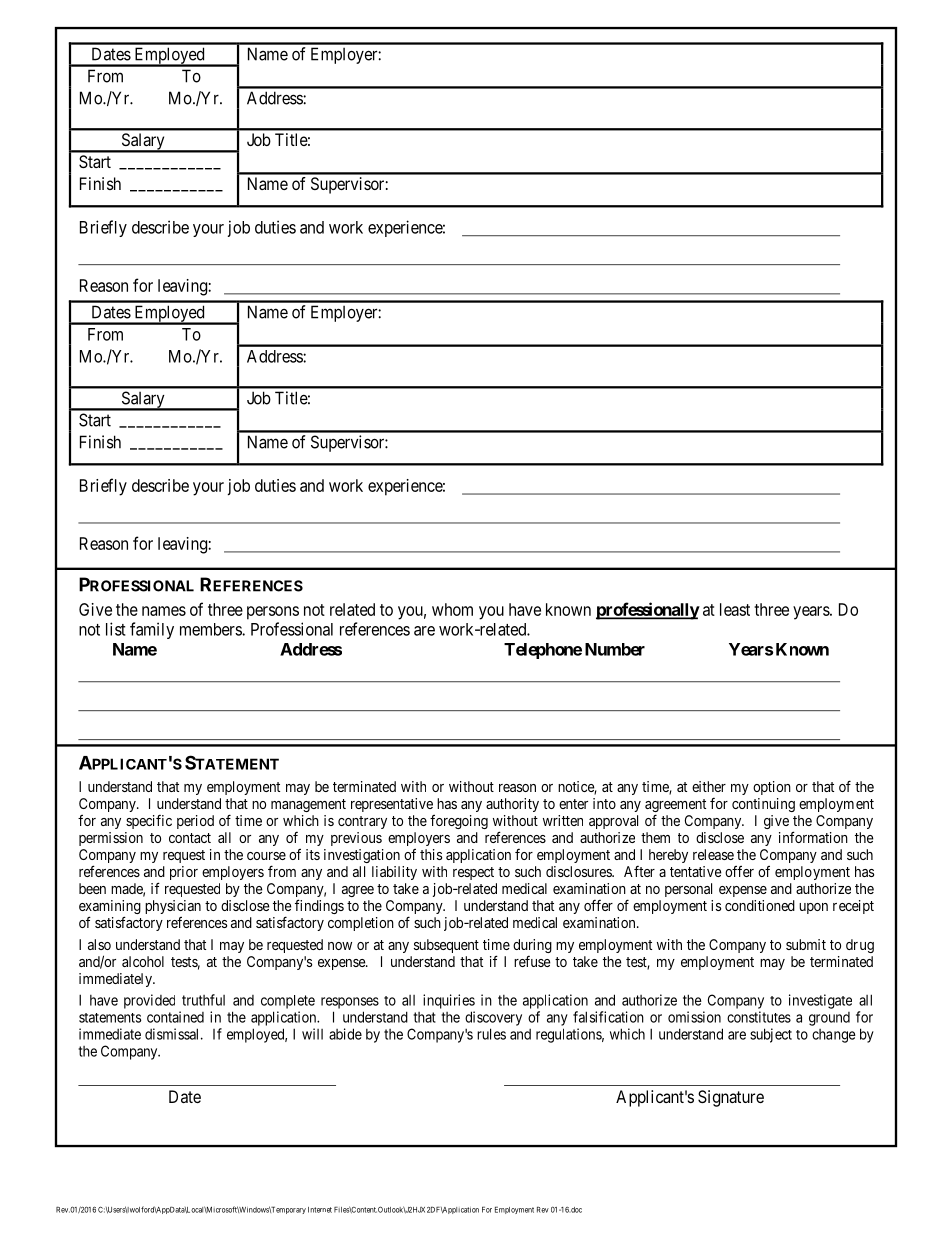  Describe the element at coordinates (452, 609) in the page. I see `whom` at that location.
